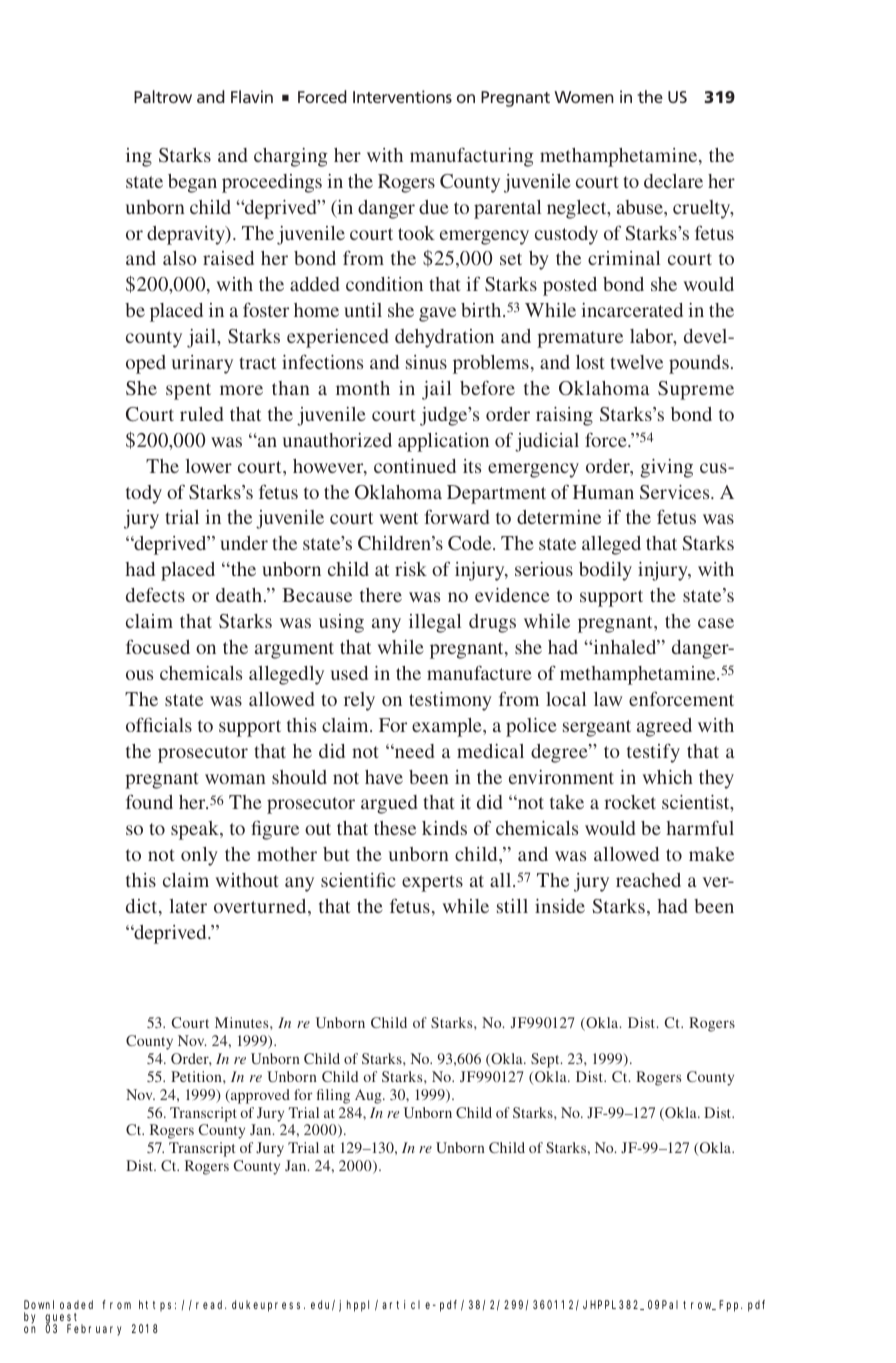  What do you see at coordinates (359, 701) in the document?
I see `rely` at bounding box center [359, 701].
